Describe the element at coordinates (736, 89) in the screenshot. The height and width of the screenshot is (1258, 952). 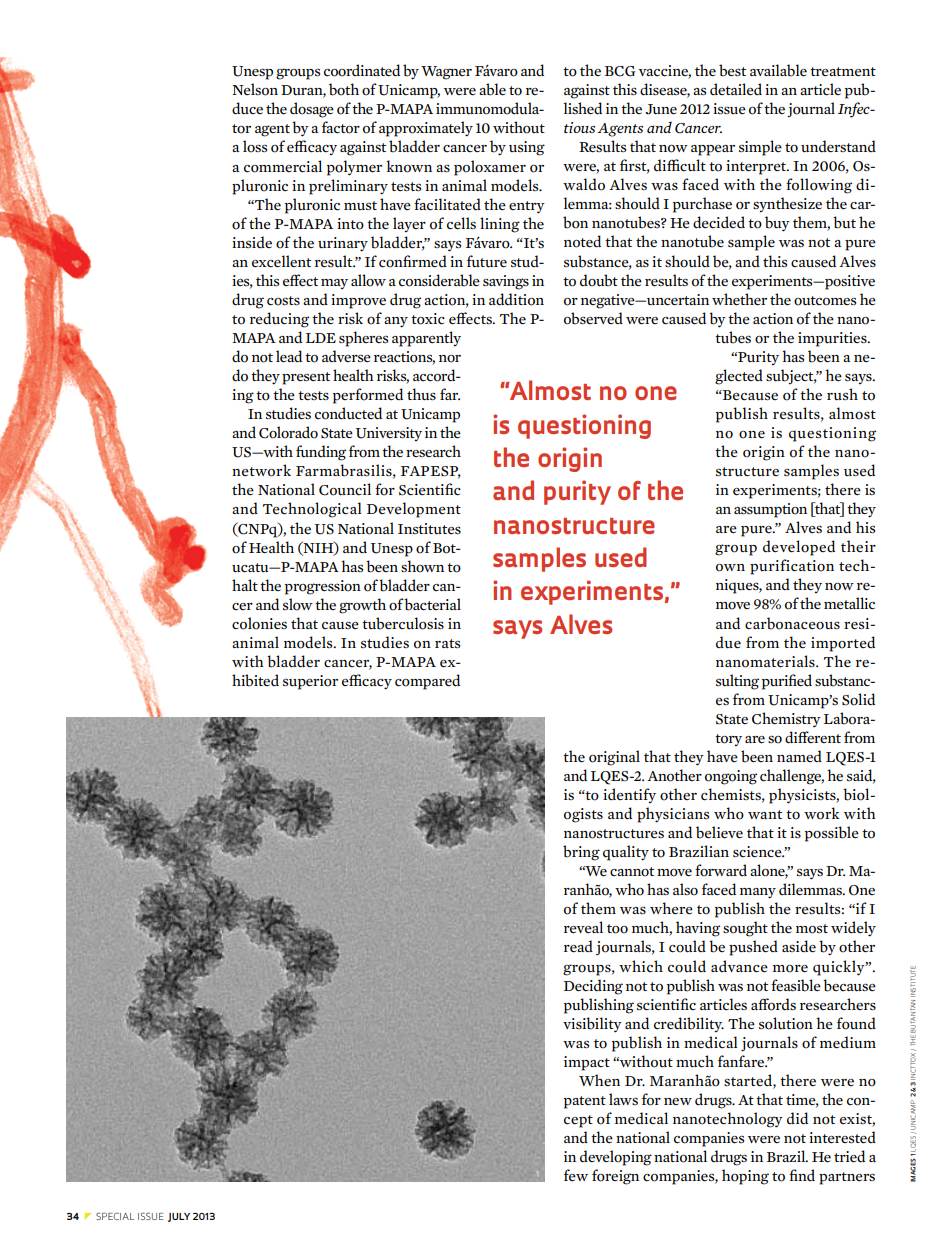
I see `detailed` at that location.
